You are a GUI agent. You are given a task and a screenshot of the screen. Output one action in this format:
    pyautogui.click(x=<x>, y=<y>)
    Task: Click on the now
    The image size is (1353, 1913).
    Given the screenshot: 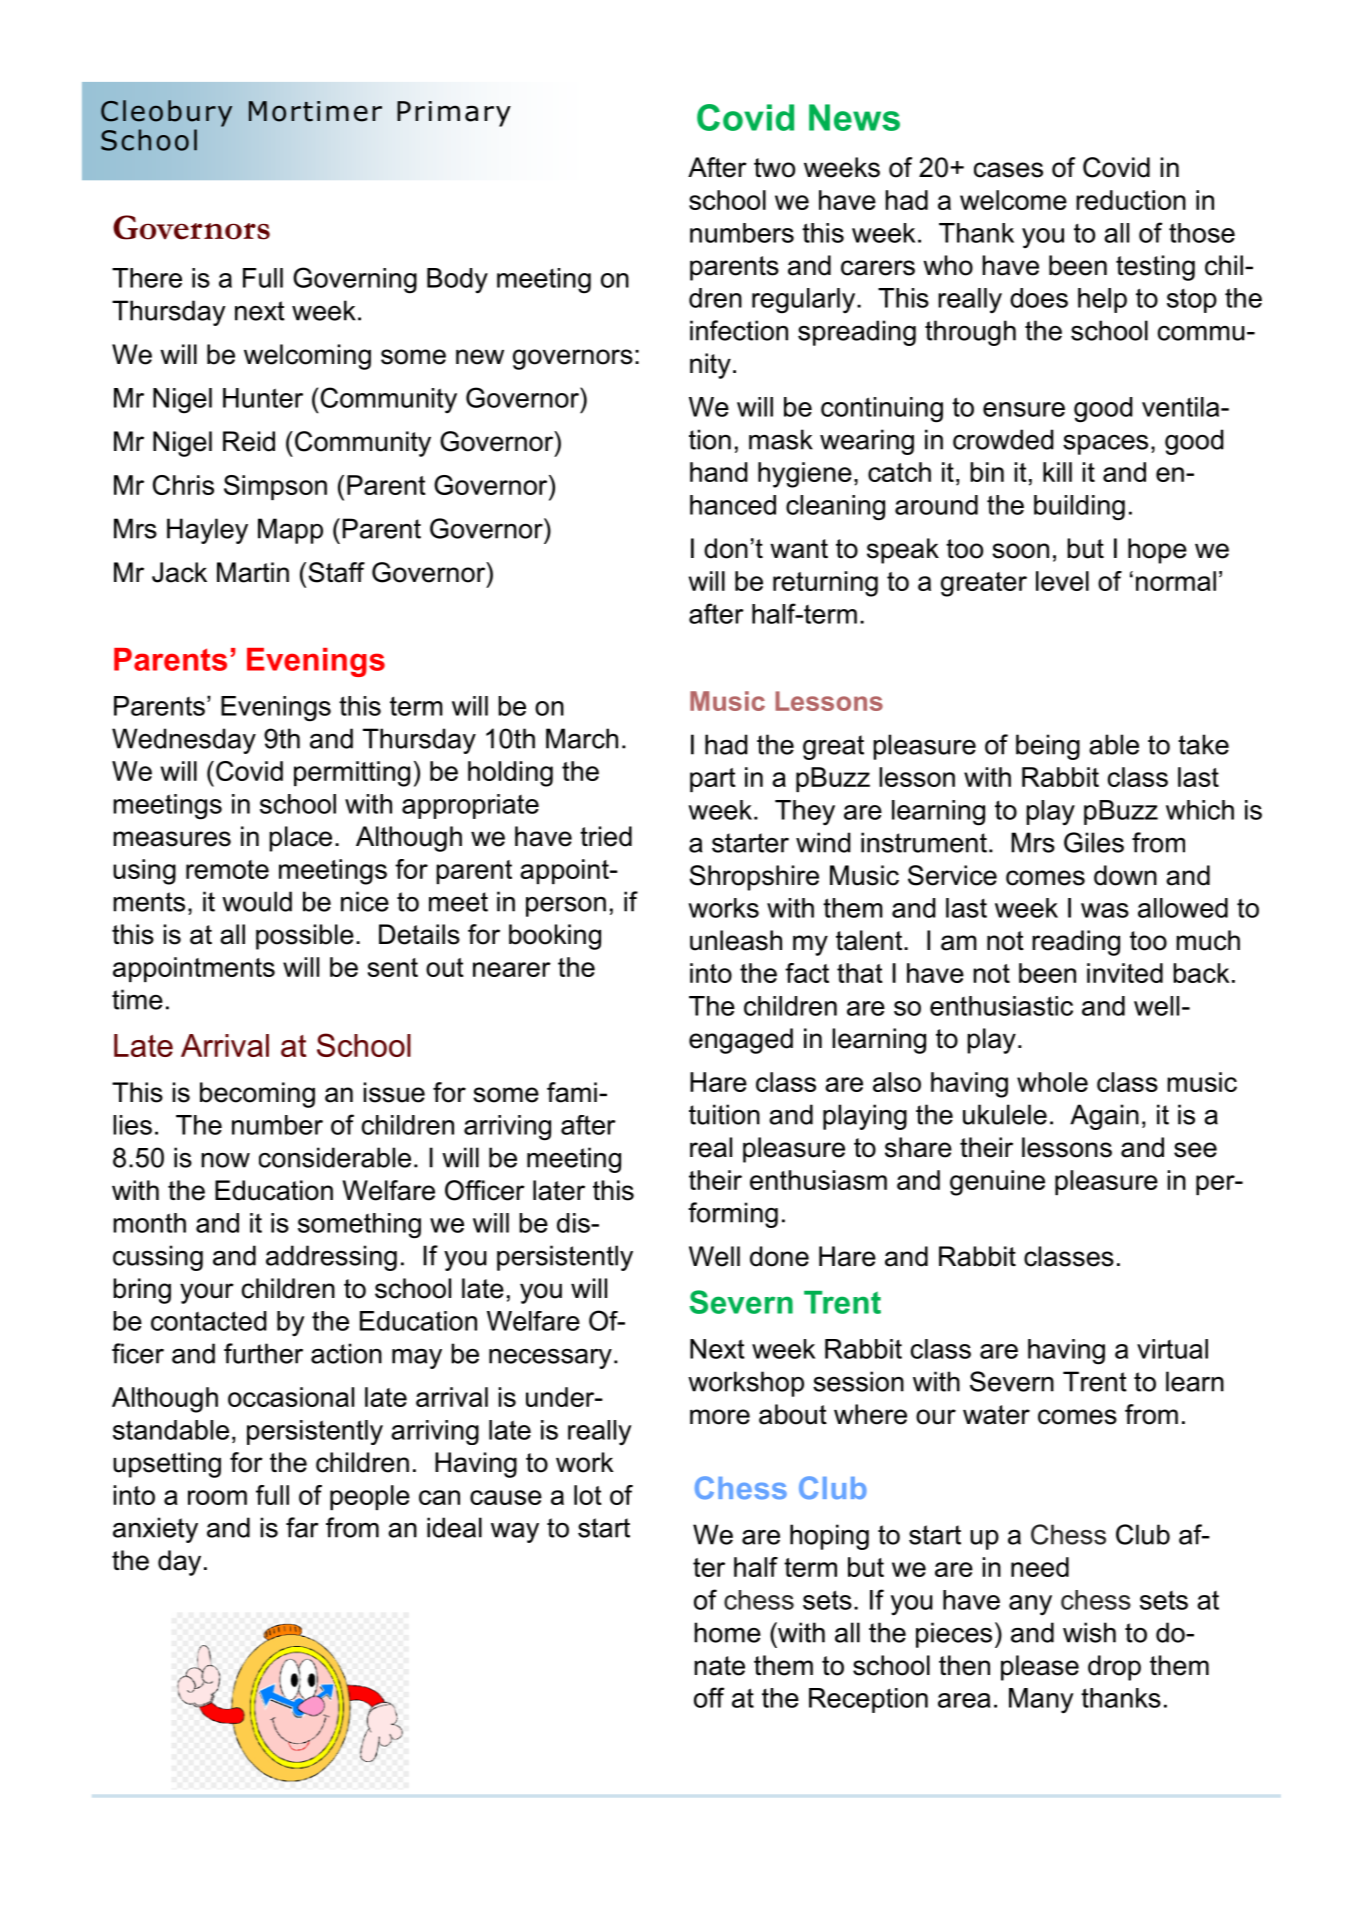 What is the action you would take?
    pyautogui.click(x=225, y=1160)
